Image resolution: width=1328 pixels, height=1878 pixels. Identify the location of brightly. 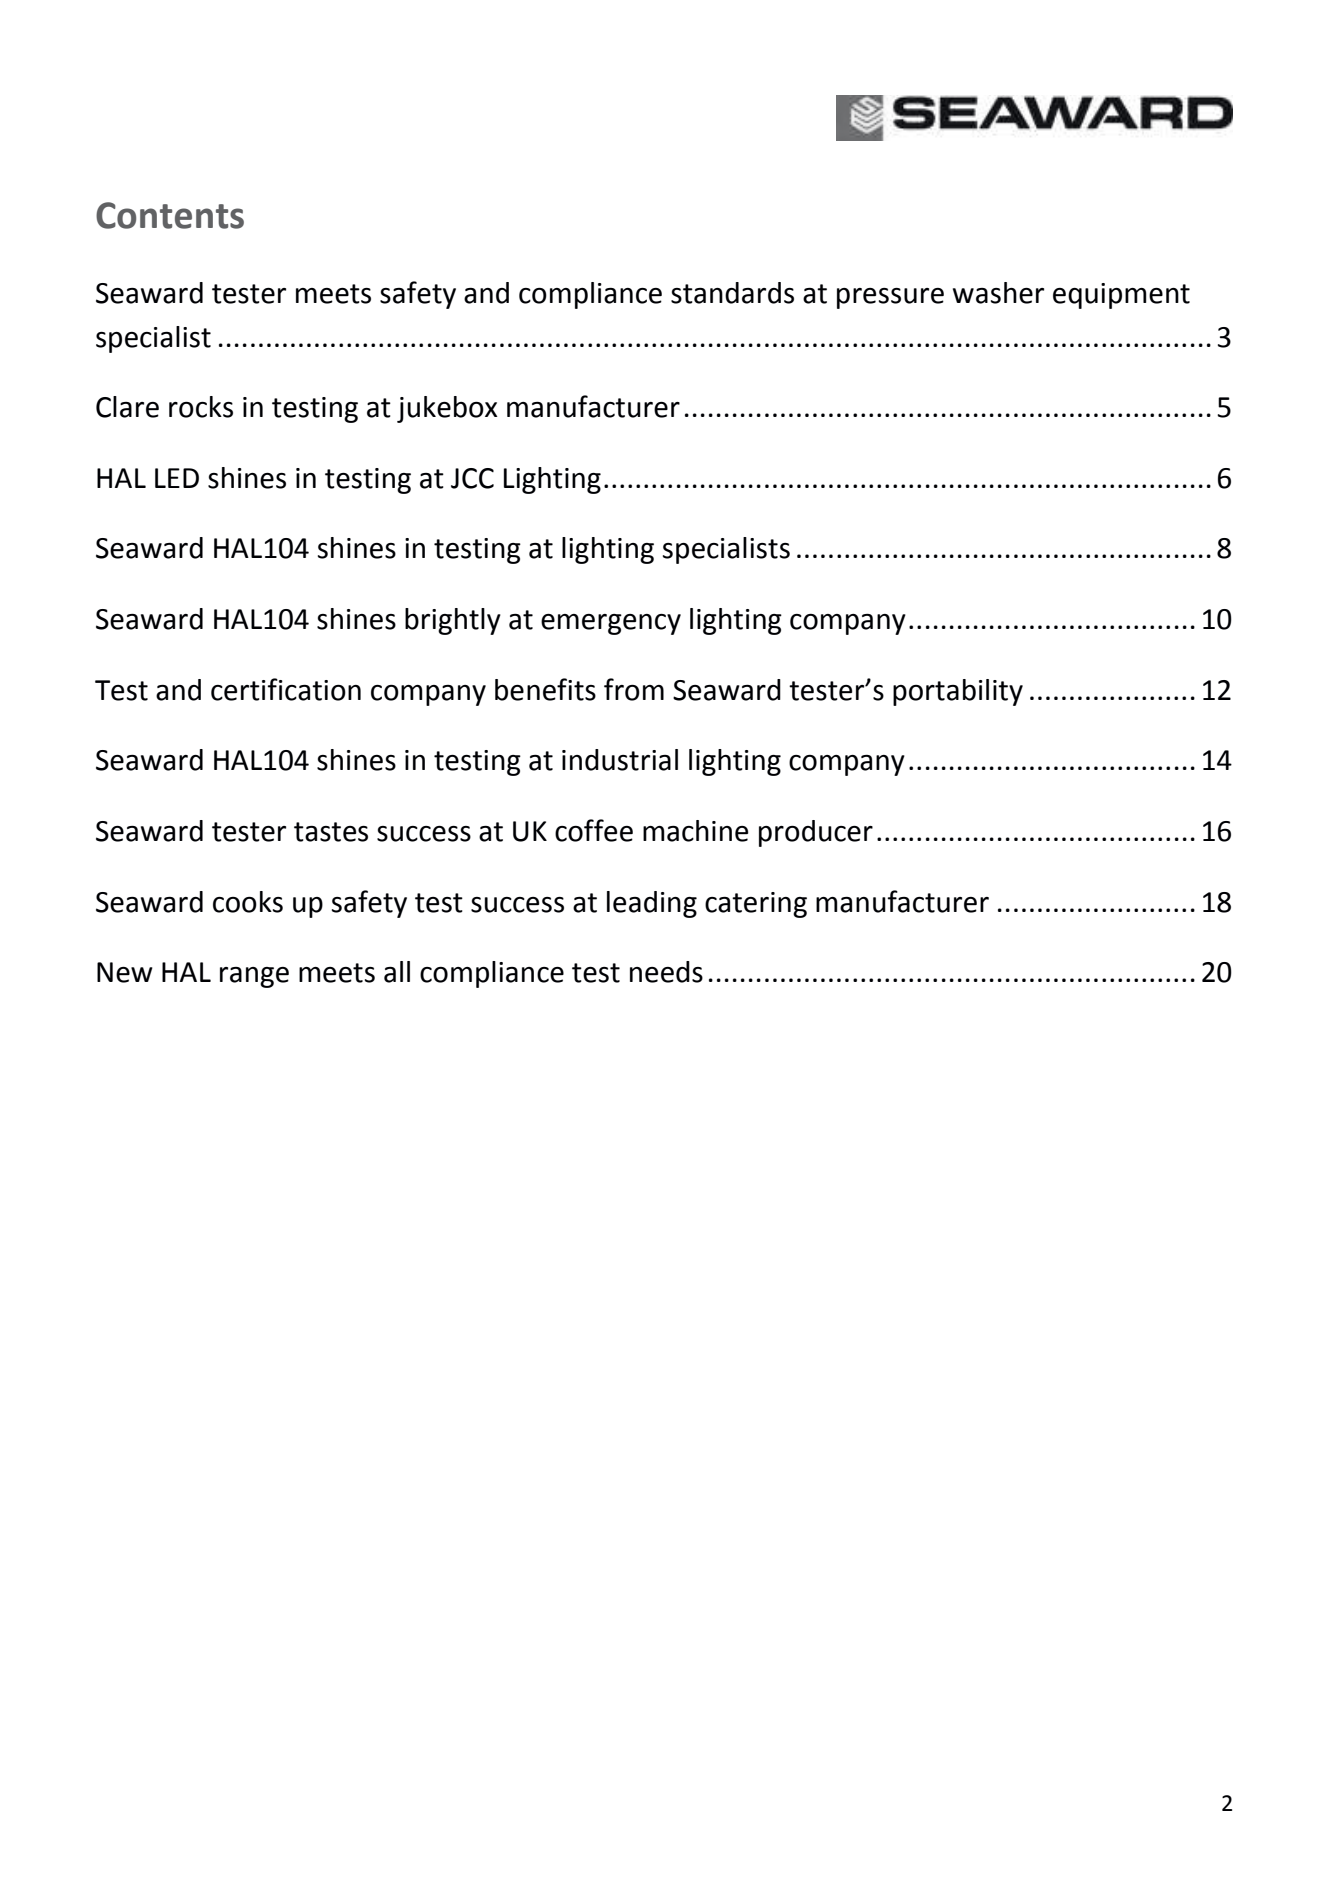
(453, 621).
